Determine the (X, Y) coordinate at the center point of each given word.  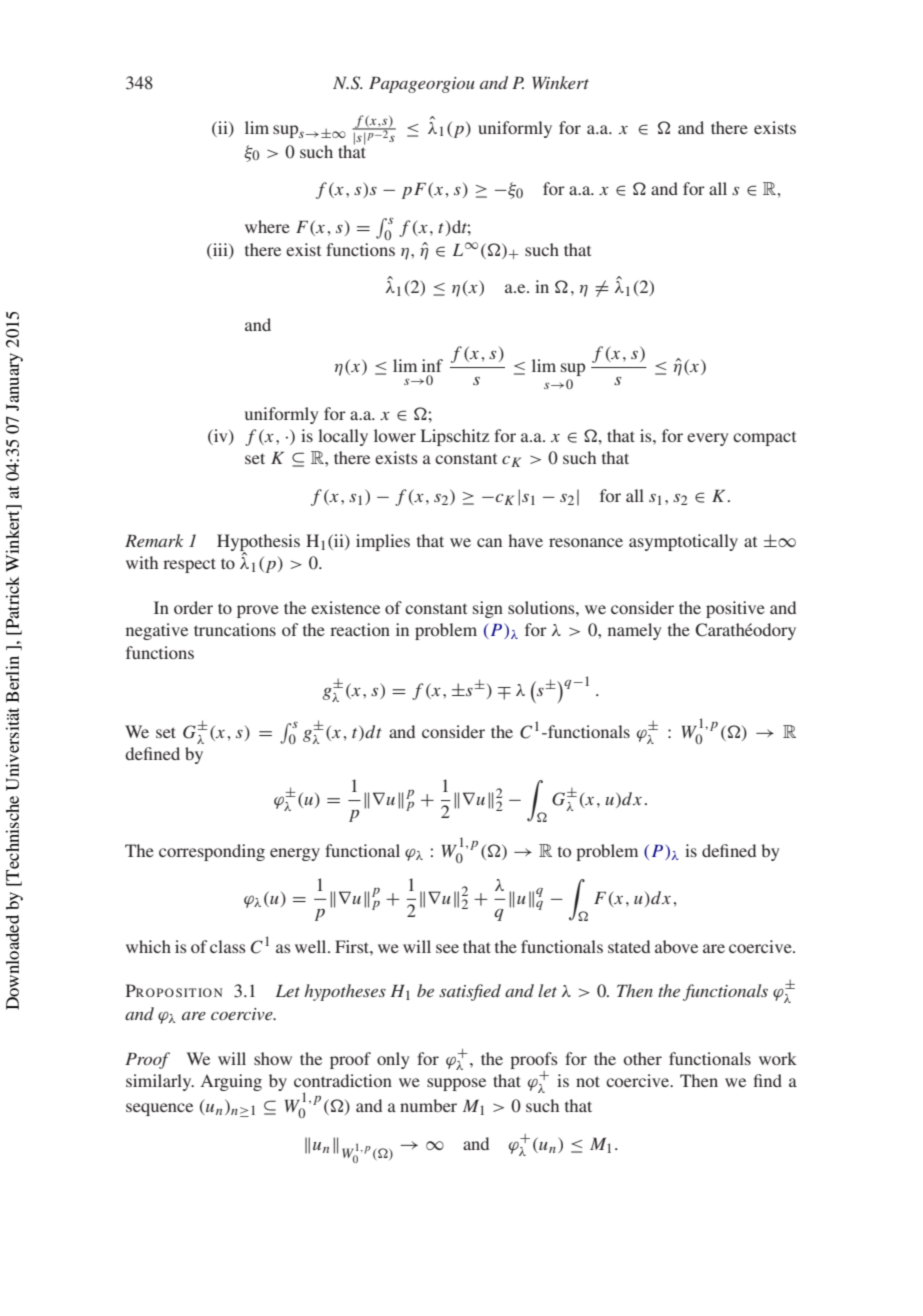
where (267, 226)
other (643, 1058)
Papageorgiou (422, 85)
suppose (456, 1084)
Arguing (231, 1082)
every (707, 439)
